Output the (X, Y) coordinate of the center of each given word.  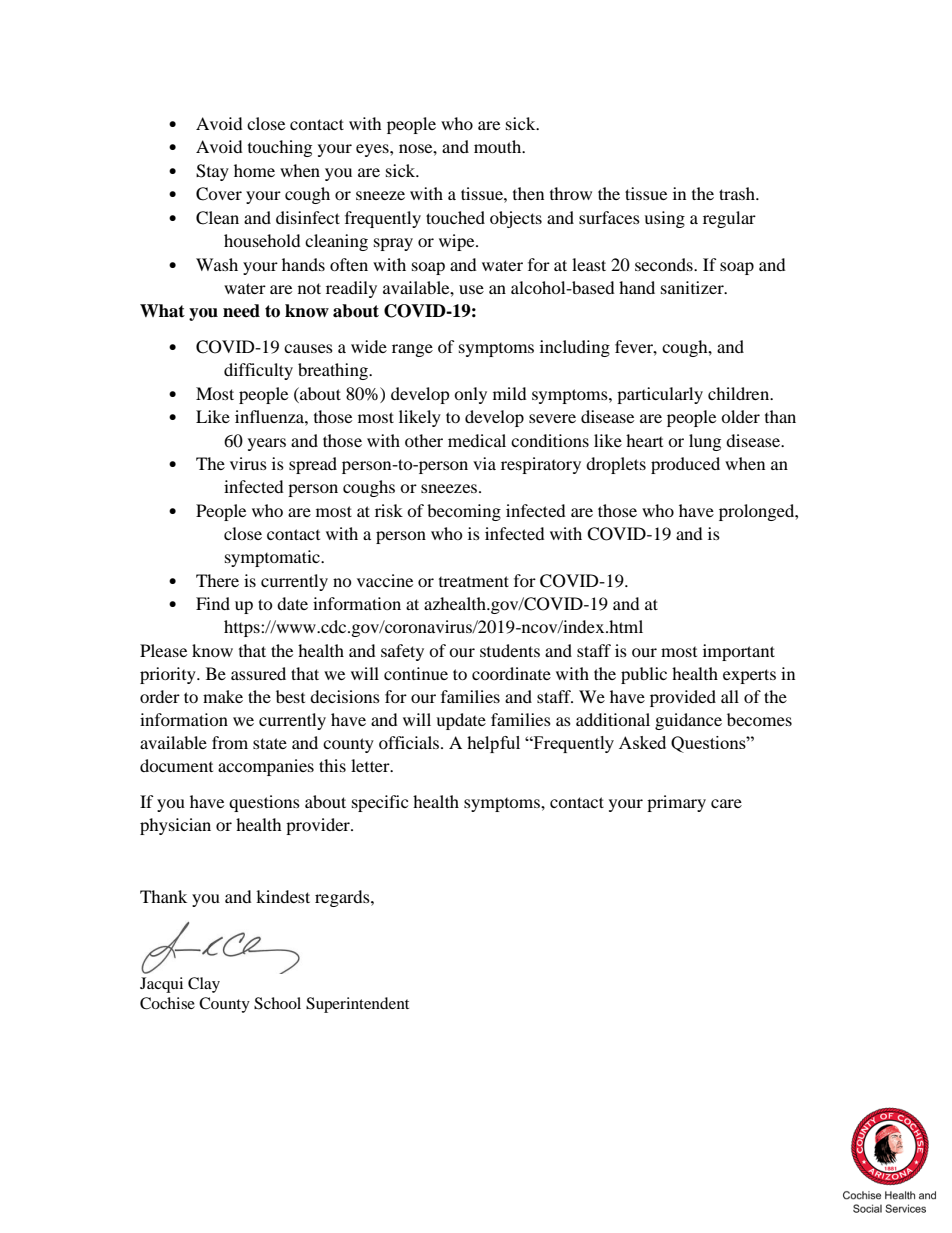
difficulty (258, 371)
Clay (204, 985)
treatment (474, 581)
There (217, 580)
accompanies (266, 767)
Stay (212, 172)
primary (676, 803)
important (739, 652)
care (726, 803)
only (470, 395)
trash (738, 193)
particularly (660, 395)
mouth (499, 146)
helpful (493, 744)
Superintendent (357, 1005)
